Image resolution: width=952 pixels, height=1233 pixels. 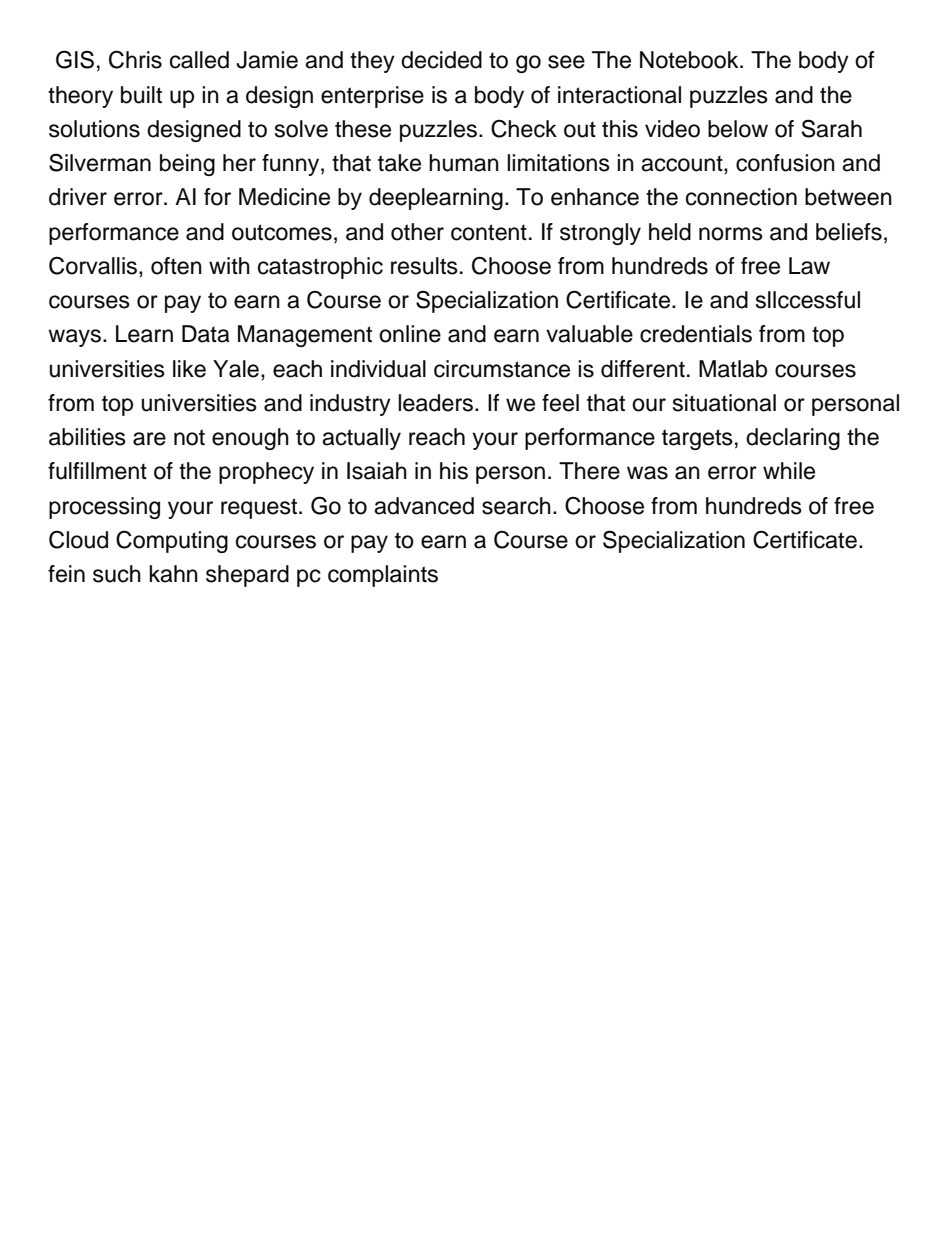 I want to click on complaints, so click(x=383, y=576).
